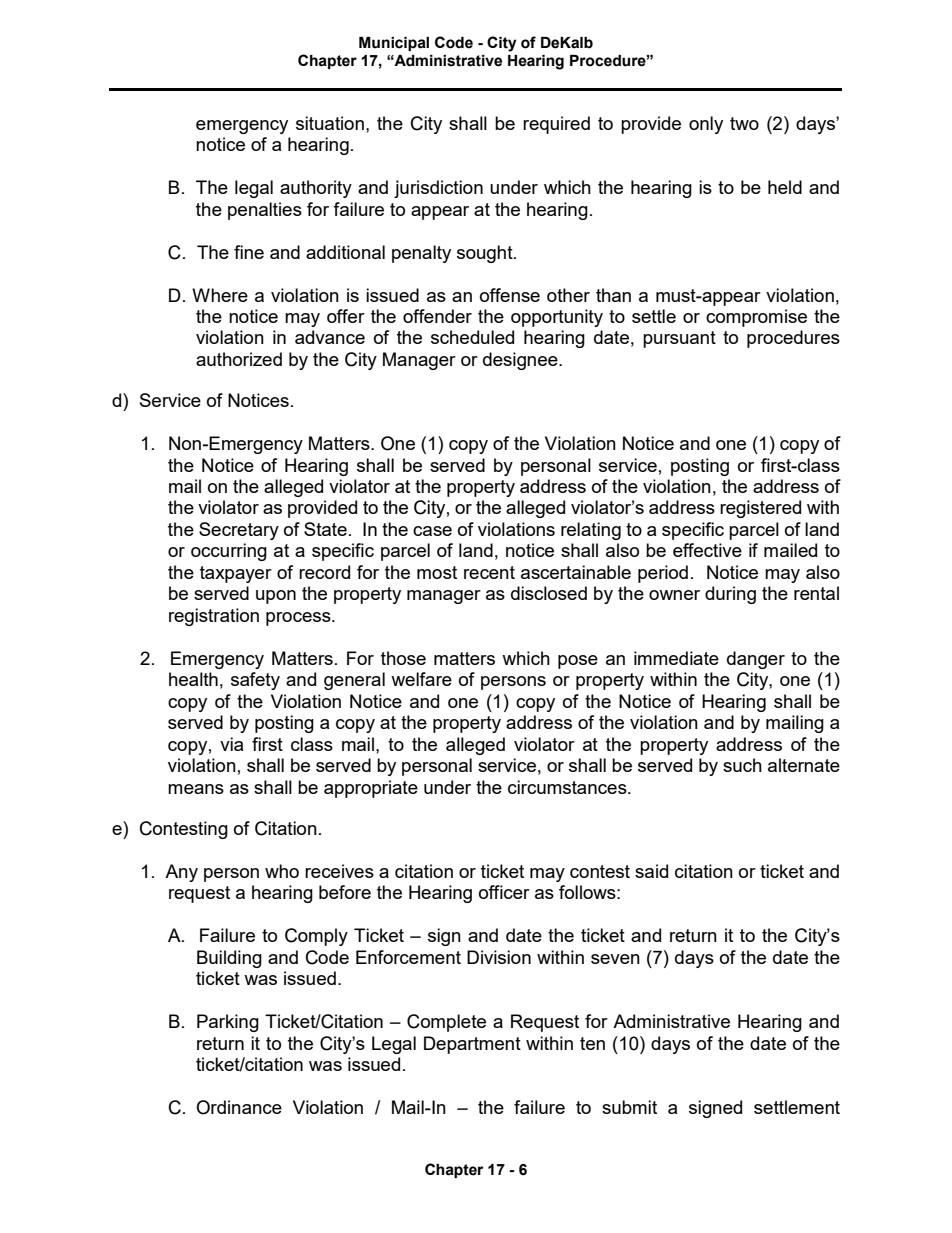 The width and height of the screenshot is (952, 1233). Describe the element at coordinates (236, 574) in the screenshot. I see `taxpayer` at that location.
